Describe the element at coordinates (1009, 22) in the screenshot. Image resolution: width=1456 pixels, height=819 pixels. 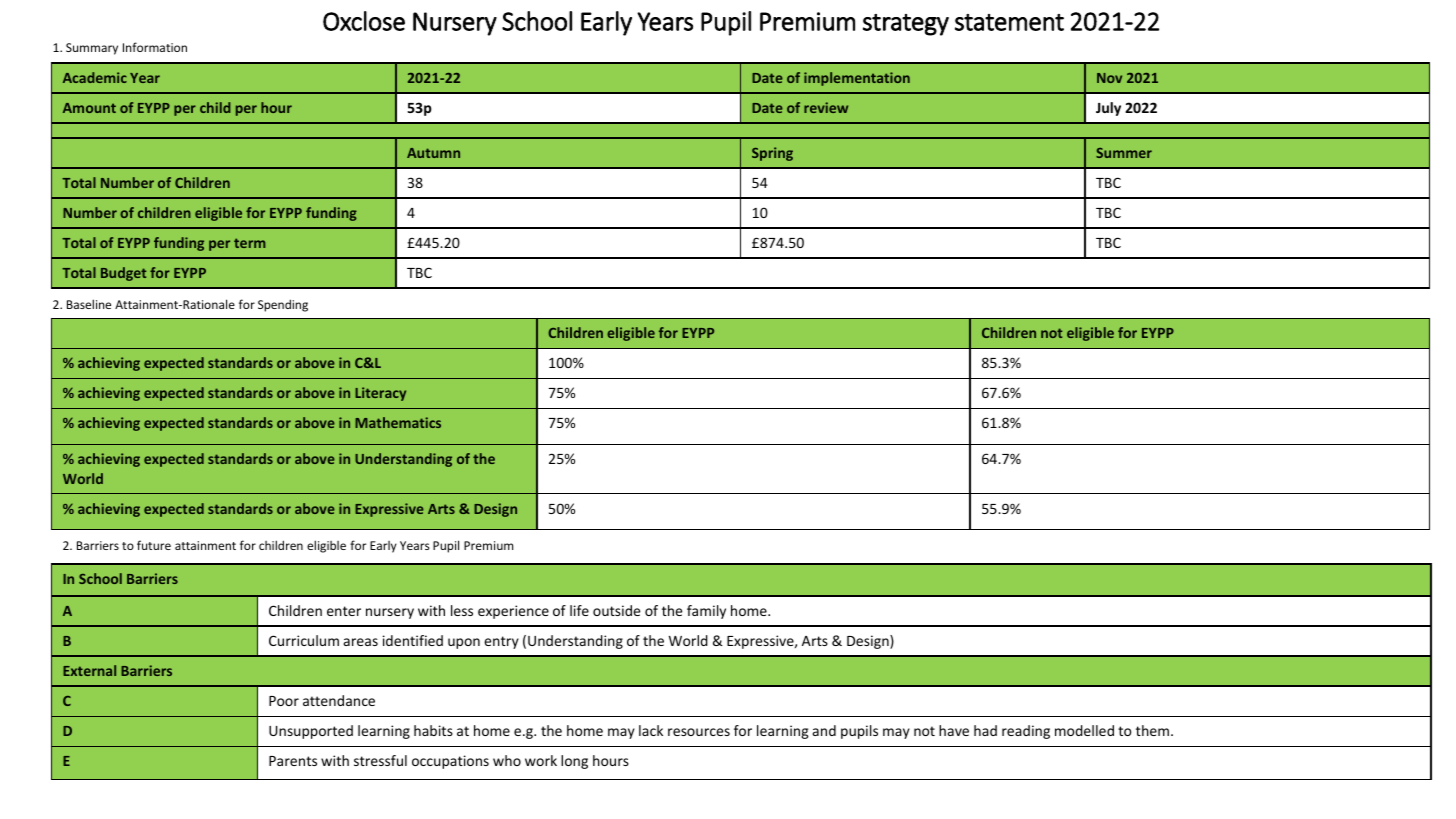
I see `statement` at that location.
